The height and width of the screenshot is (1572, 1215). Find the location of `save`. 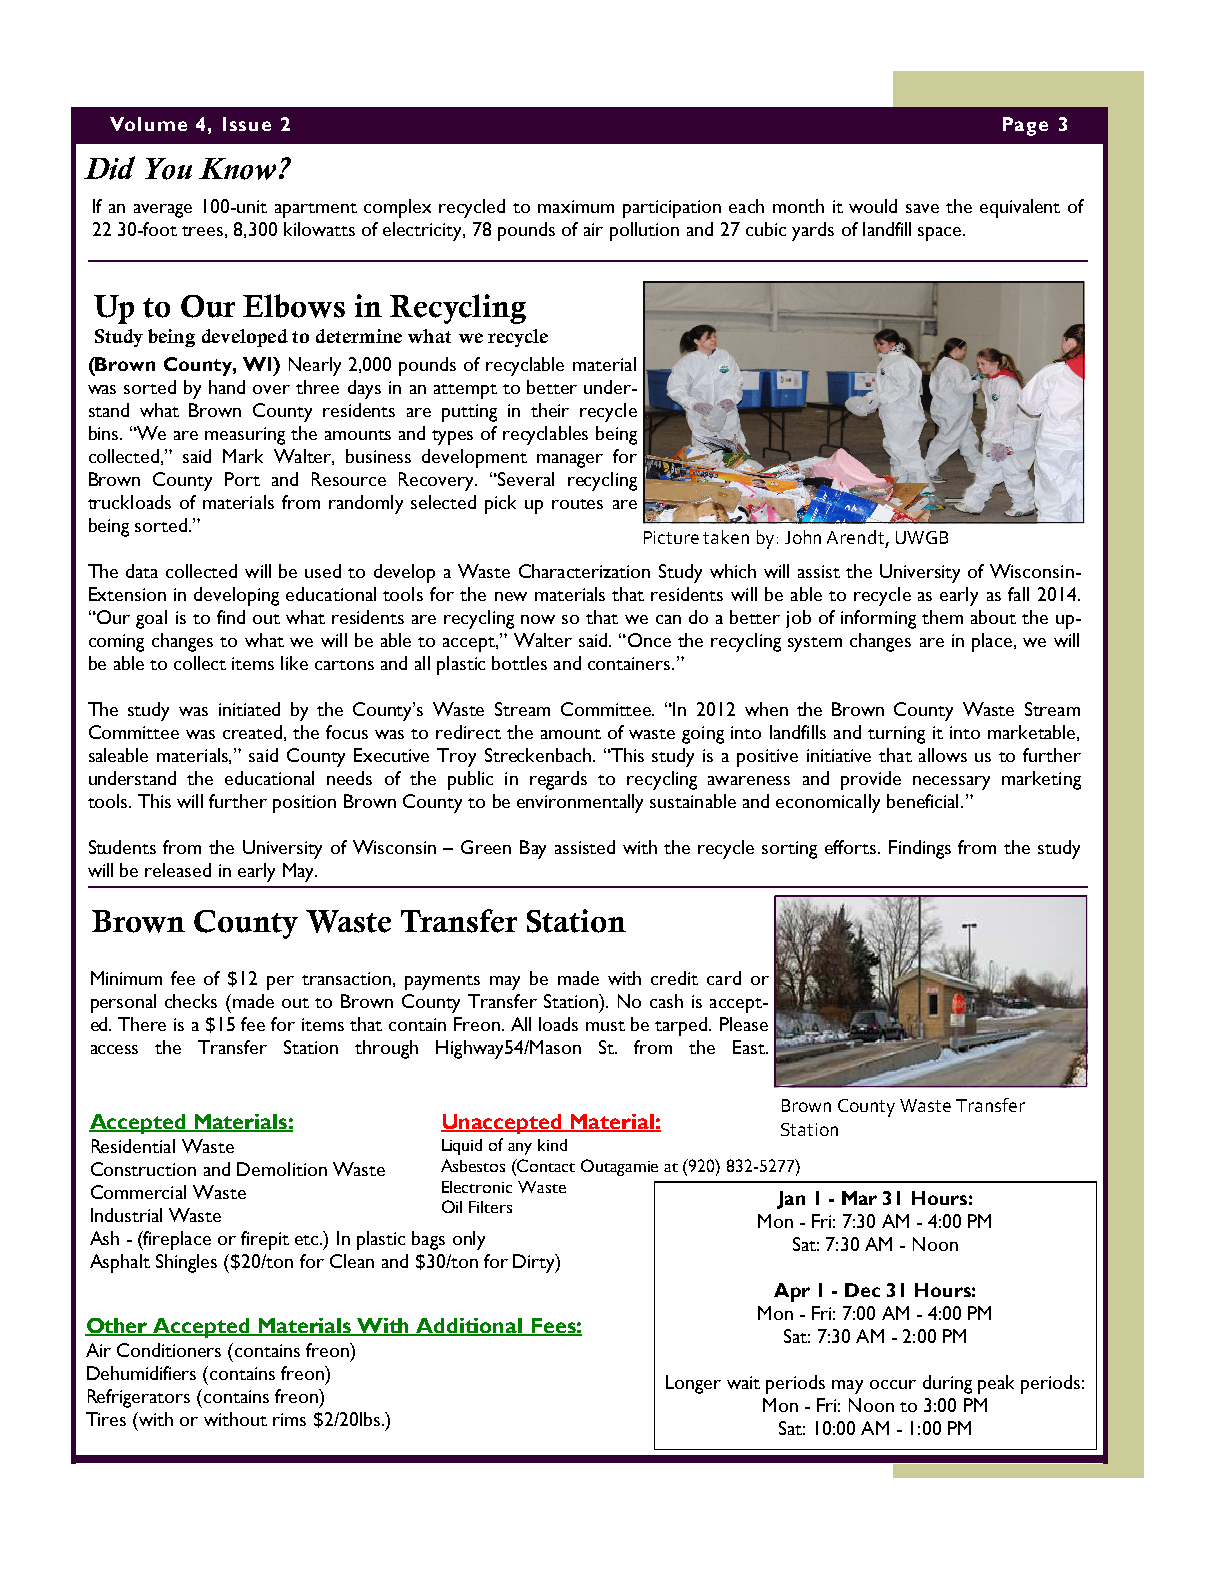

save is located at coordinates (922, 208).
